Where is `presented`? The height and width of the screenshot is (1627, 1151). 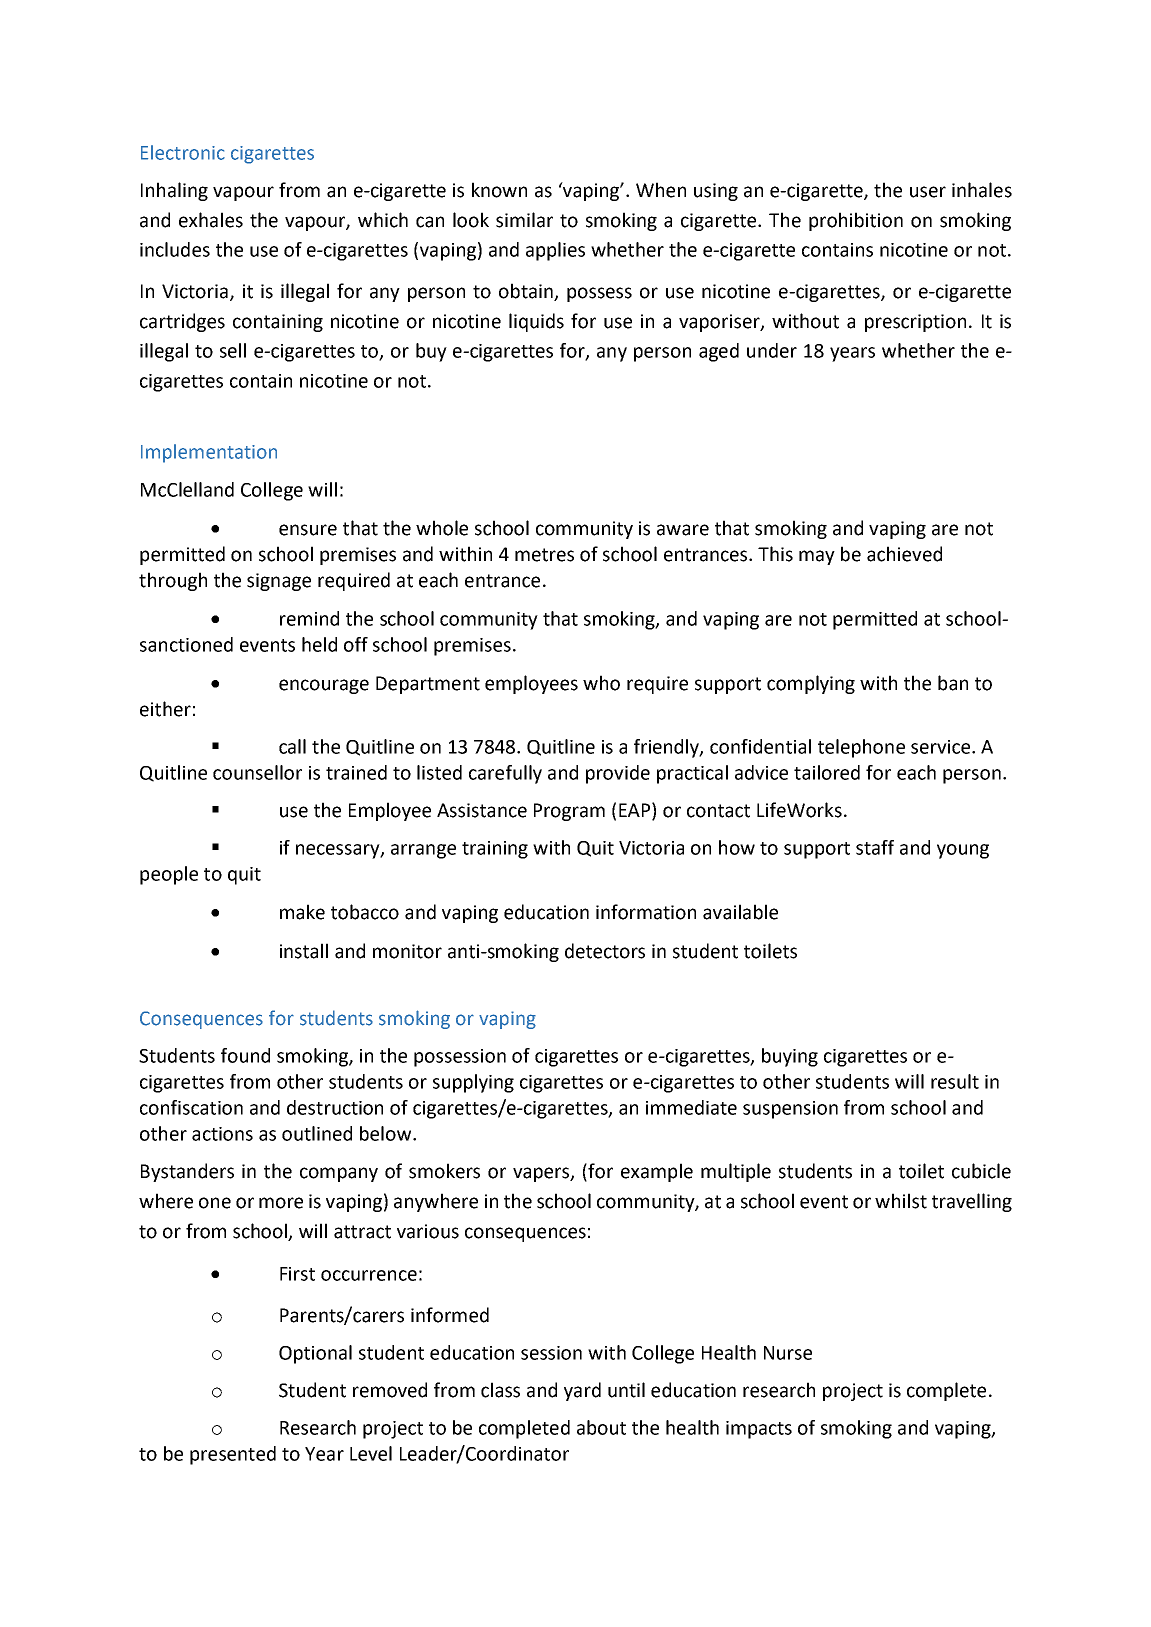
presented is located at coordinates (233, 1455).
